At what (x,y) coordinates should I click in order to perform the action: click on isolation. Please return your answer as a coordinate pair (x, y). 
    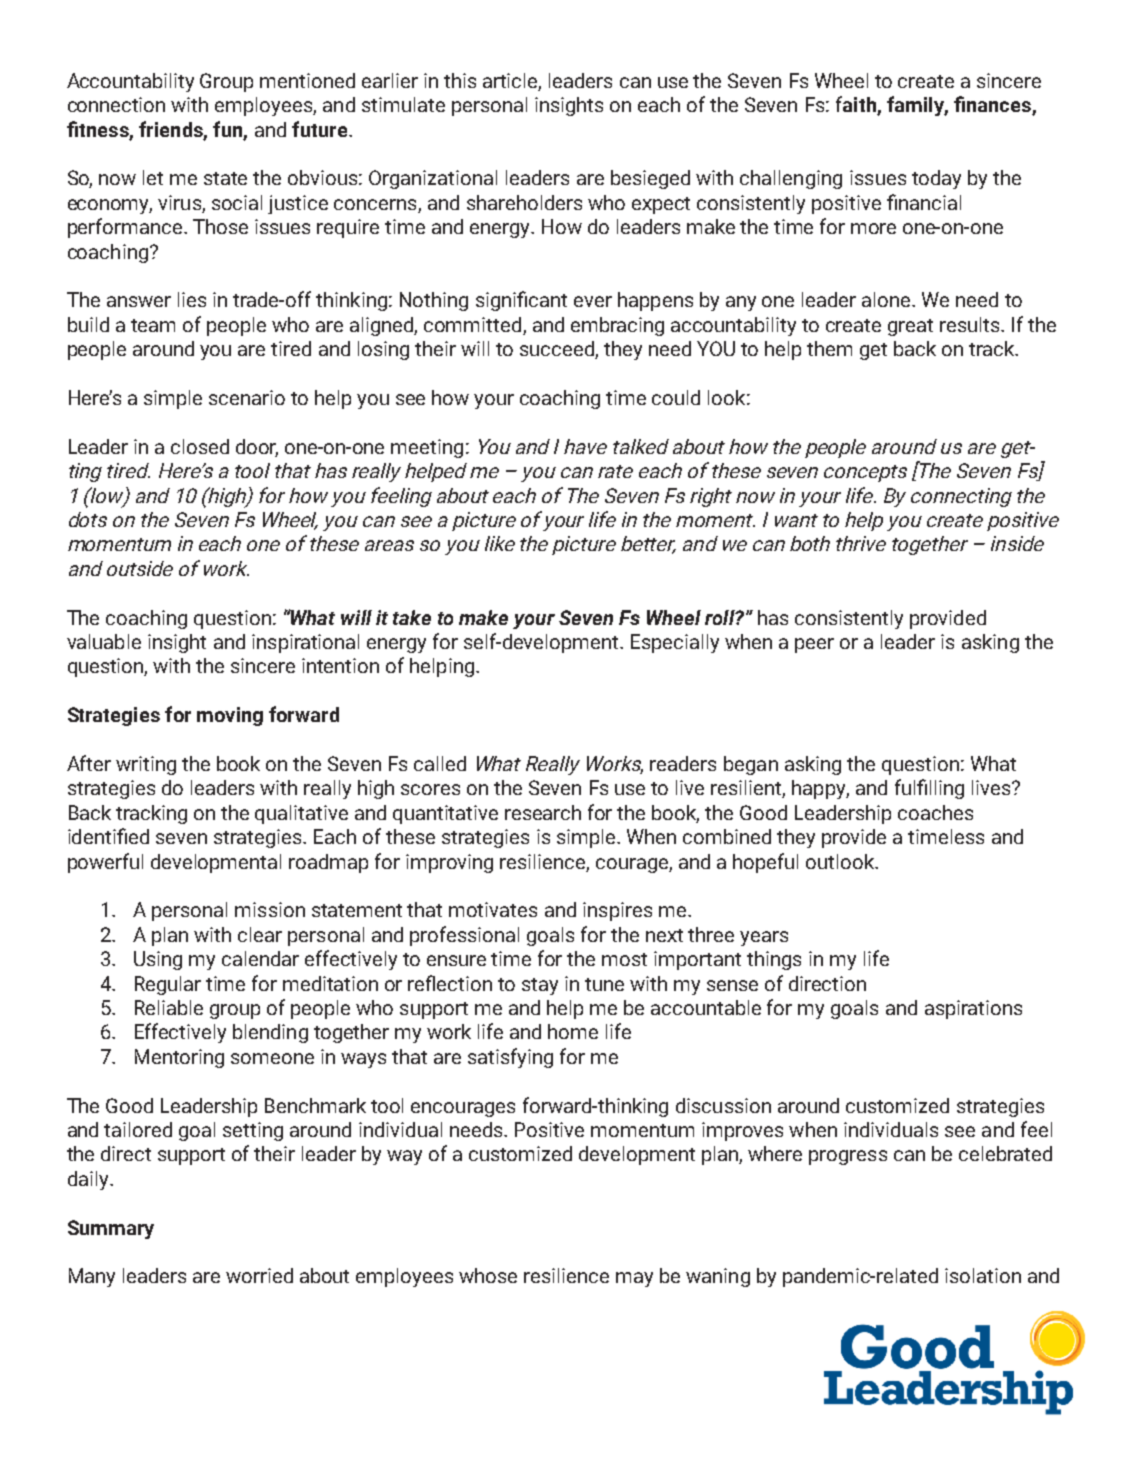
    Looking at the image, I should click on (983, 1275).
